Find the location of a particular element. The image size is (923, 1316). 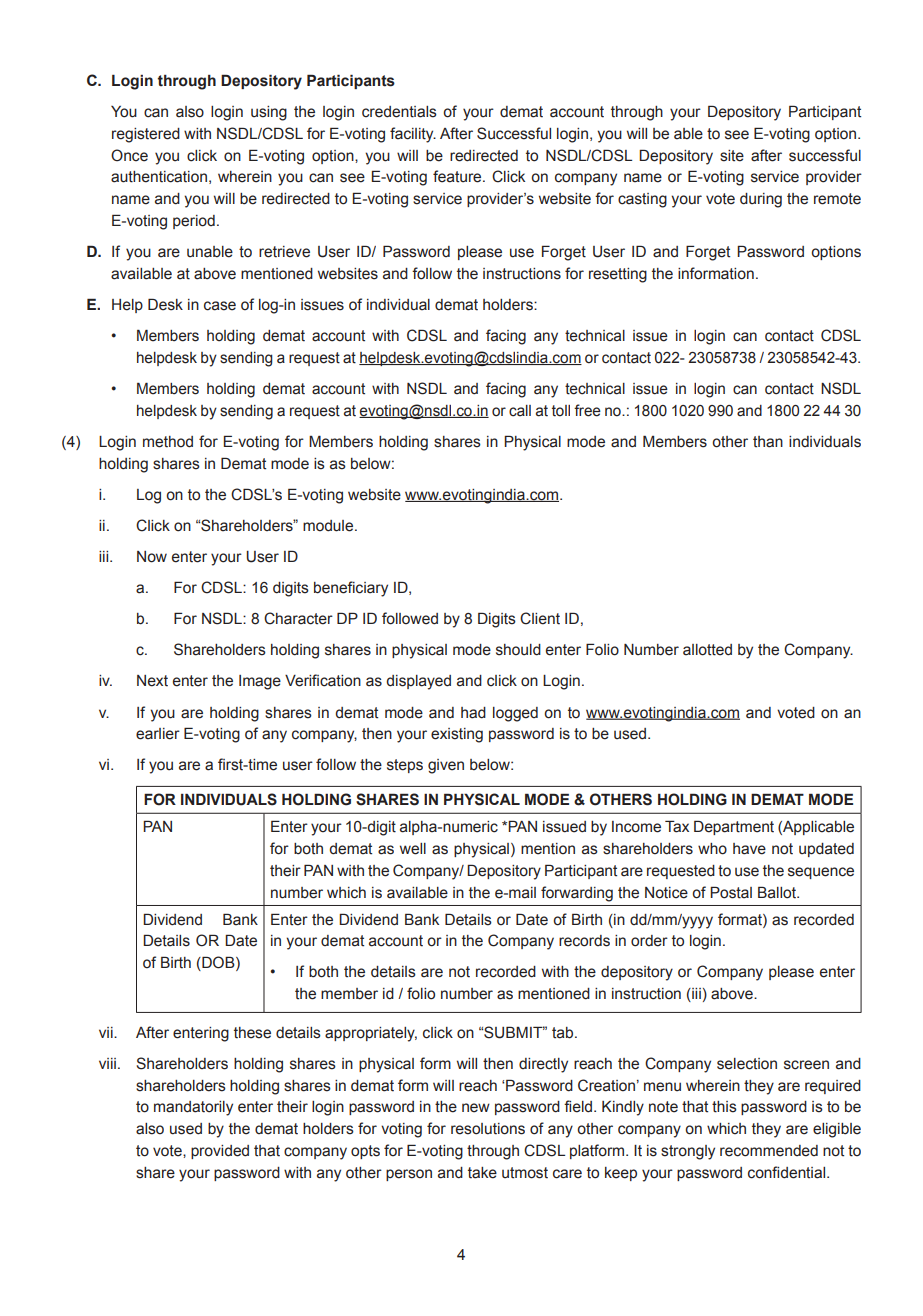

recommended is located at coordinates (769, 1151).
